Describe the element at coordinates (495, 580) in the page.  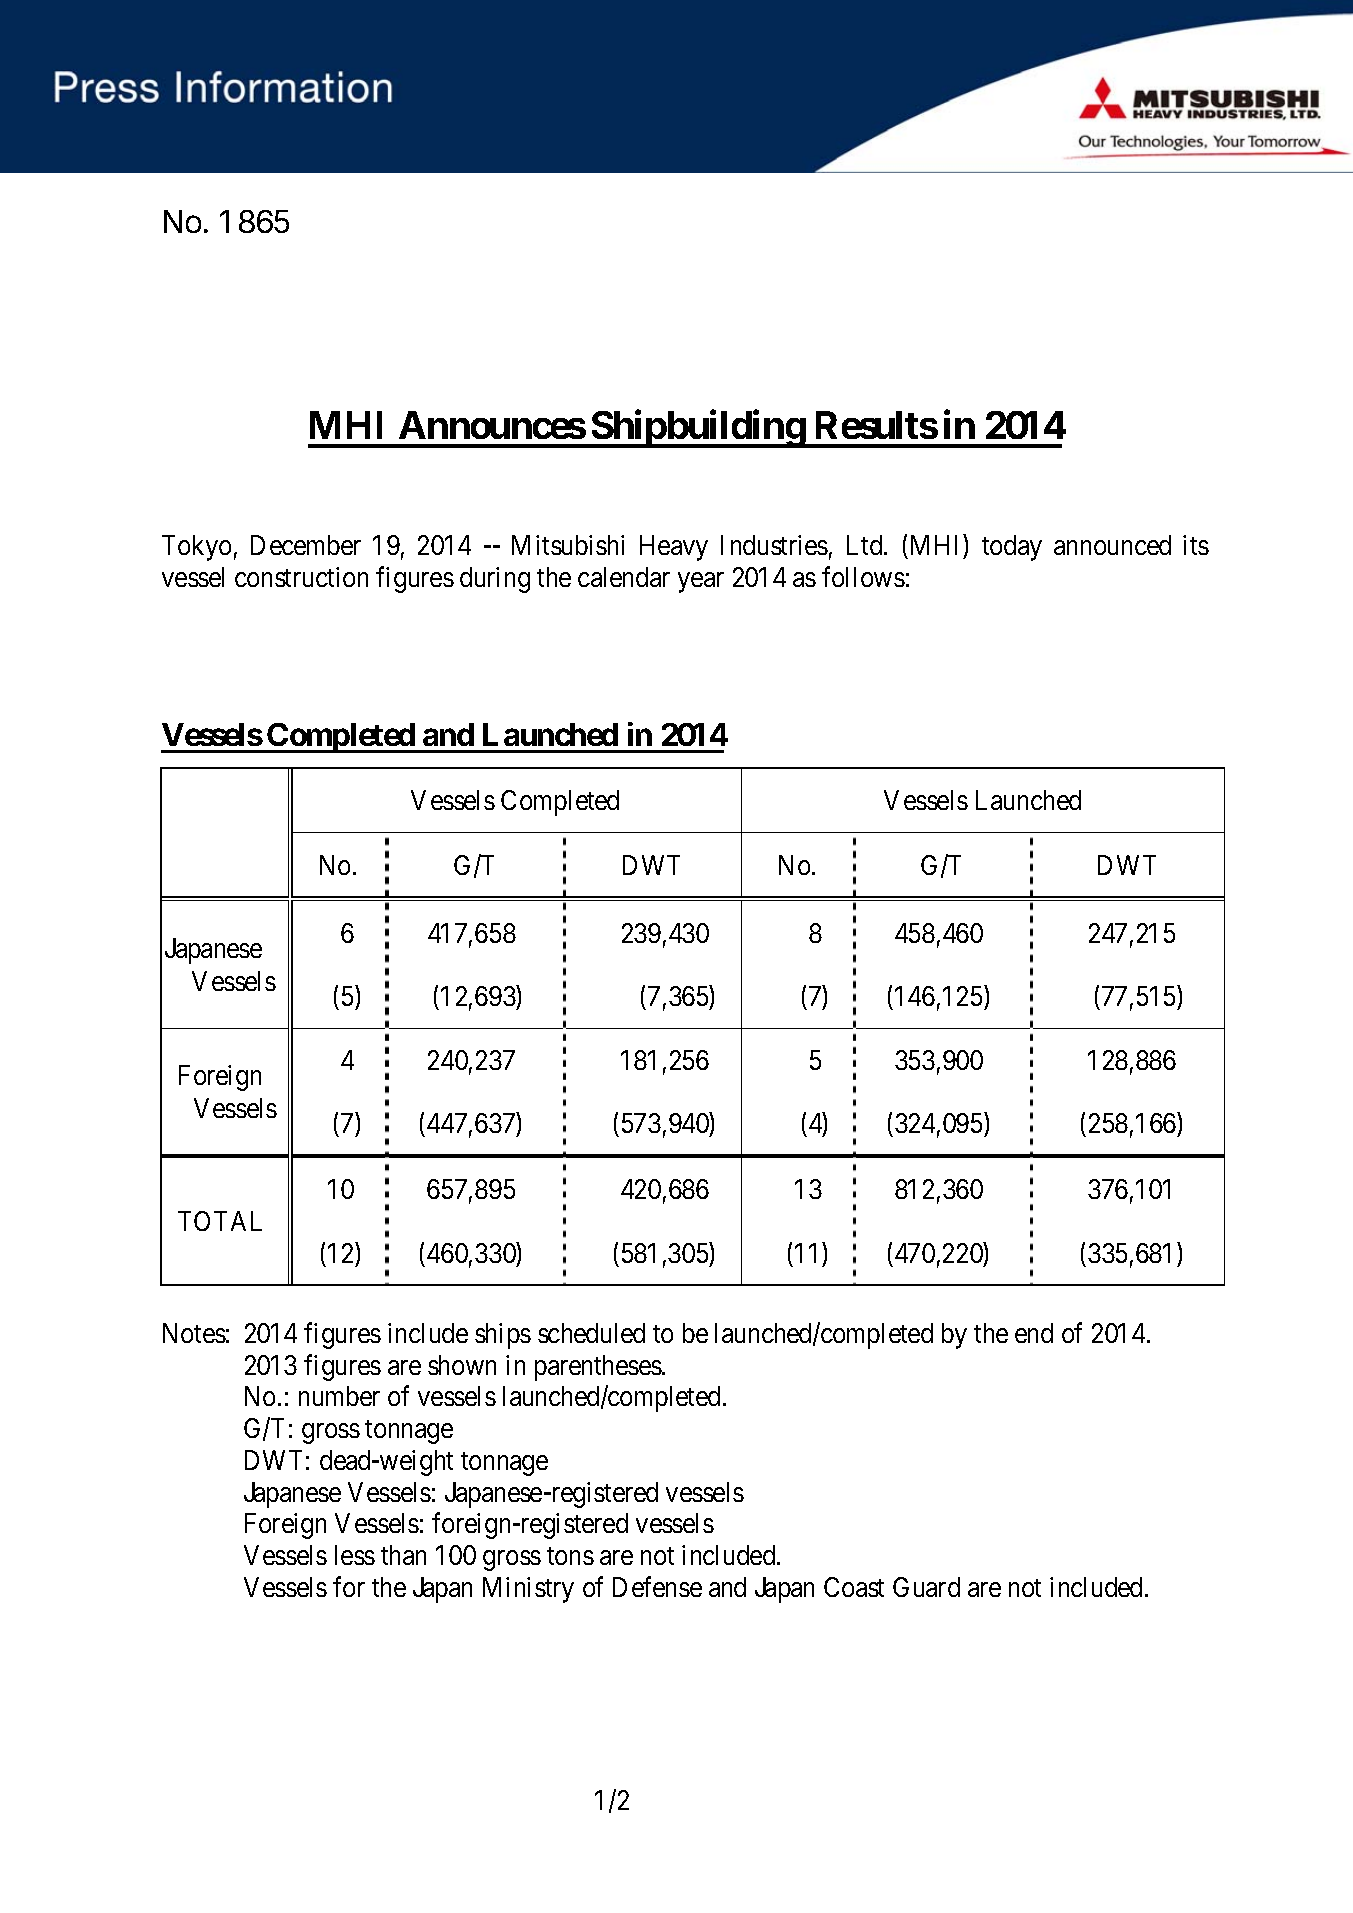
I see `during` at that location.
